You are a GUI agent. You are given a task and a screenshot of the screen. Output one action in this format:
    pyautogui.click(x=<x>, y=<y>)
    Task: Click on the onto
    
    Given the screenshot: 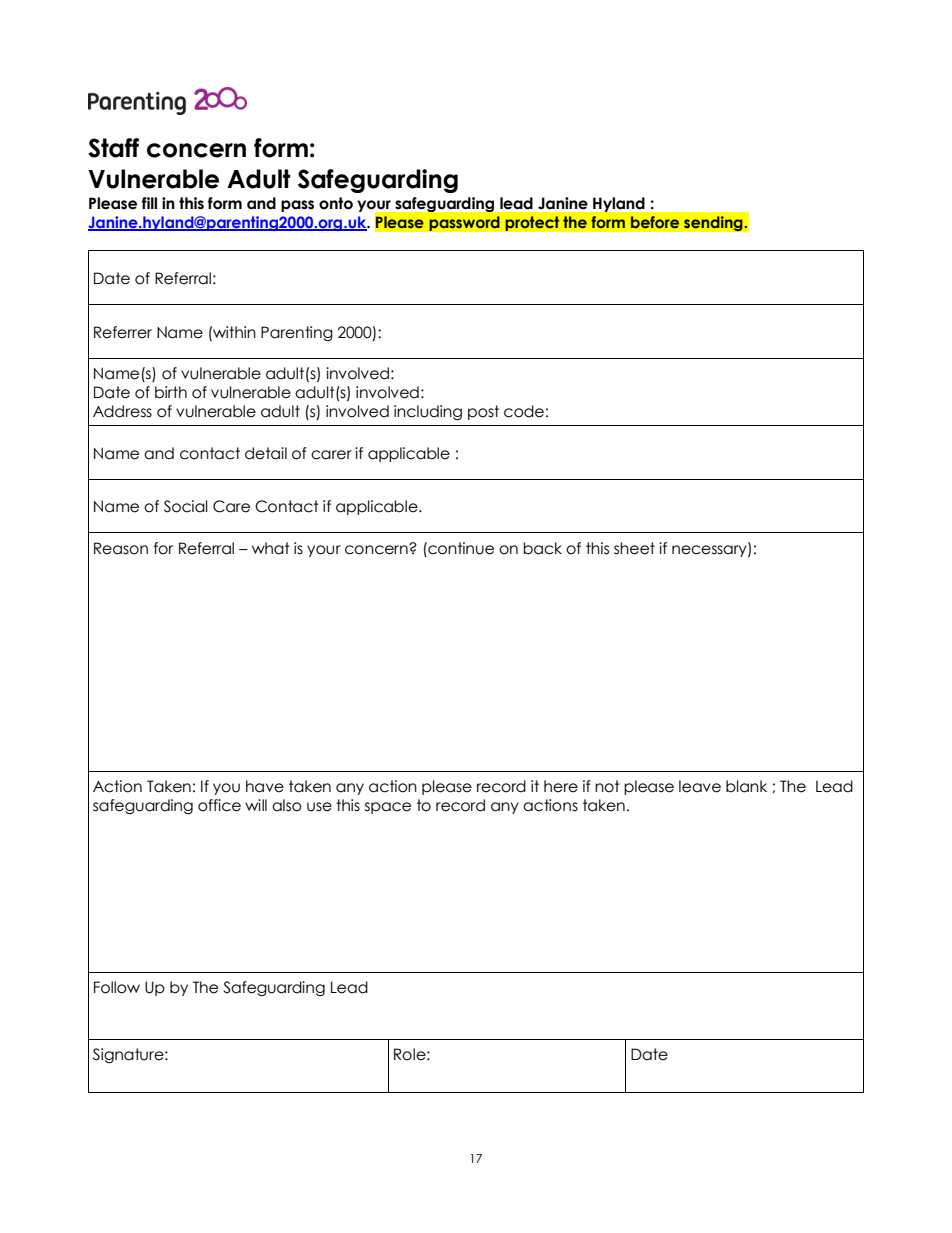 What is the action you would take?
    pyautogui.click(x=336, y=203)
